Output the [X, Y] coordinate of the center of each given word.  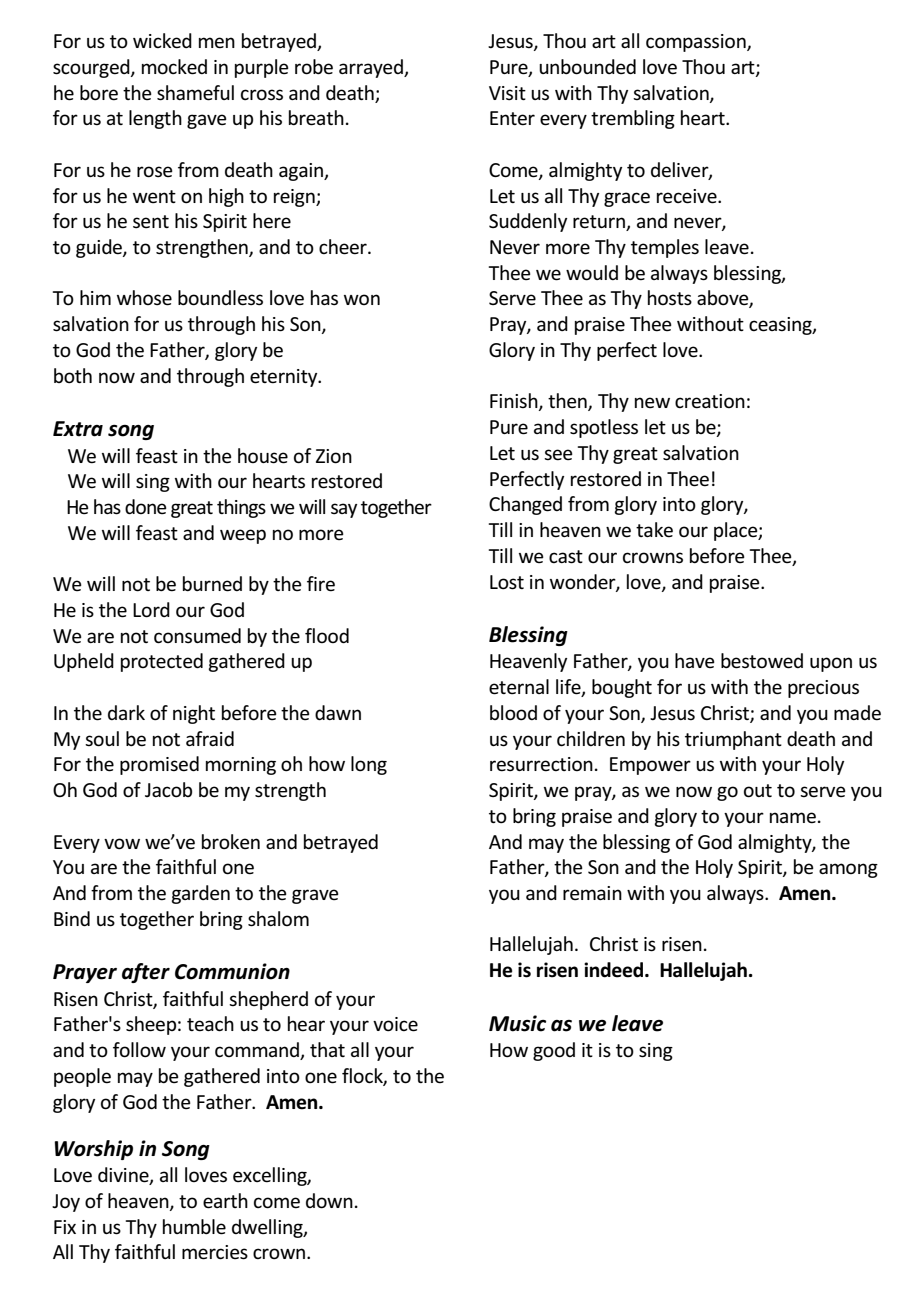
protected [162, 662]
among [848, 870]
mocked [174, 67]
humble [194, 1227]
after [146, 973]
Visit [507, 93]
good [554, 1051]
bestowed [762, 661]
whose [144, 298]
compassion [697, 43]
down [329, 1201]
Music [517, 1023]
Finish [515, 402]
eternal [519, 687]
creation [710, 401]
